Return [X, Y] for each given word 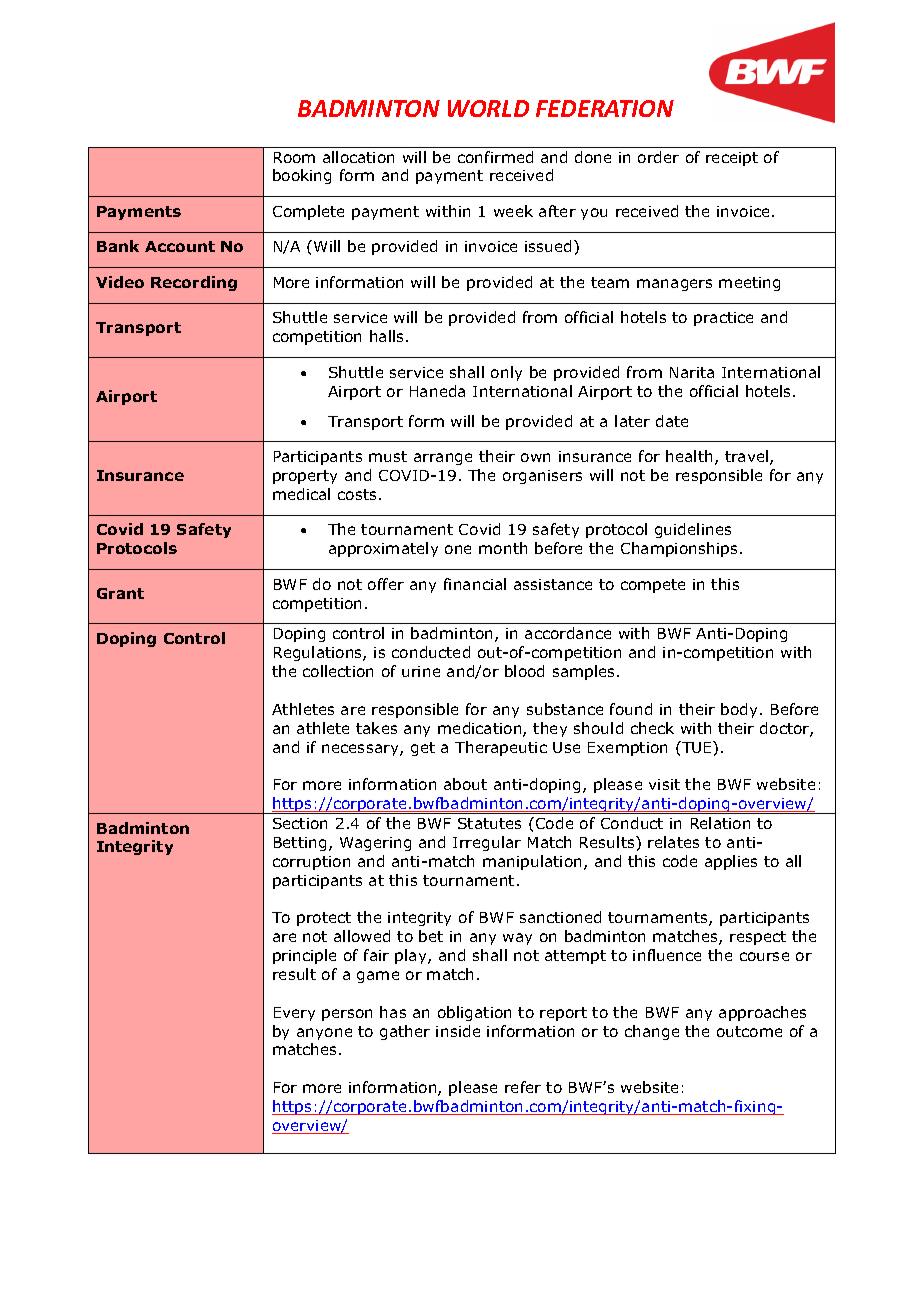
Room [294, 157]
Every [294, 1014]
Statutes [489, 823]
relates [673, 842]
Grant [120, 593]
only [506, 373]
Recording [194, 283]
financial [475, 584]
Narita [692, 372]
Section [300, 823]
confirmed [495, 157]
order [658, 157]
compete [653, 586]
